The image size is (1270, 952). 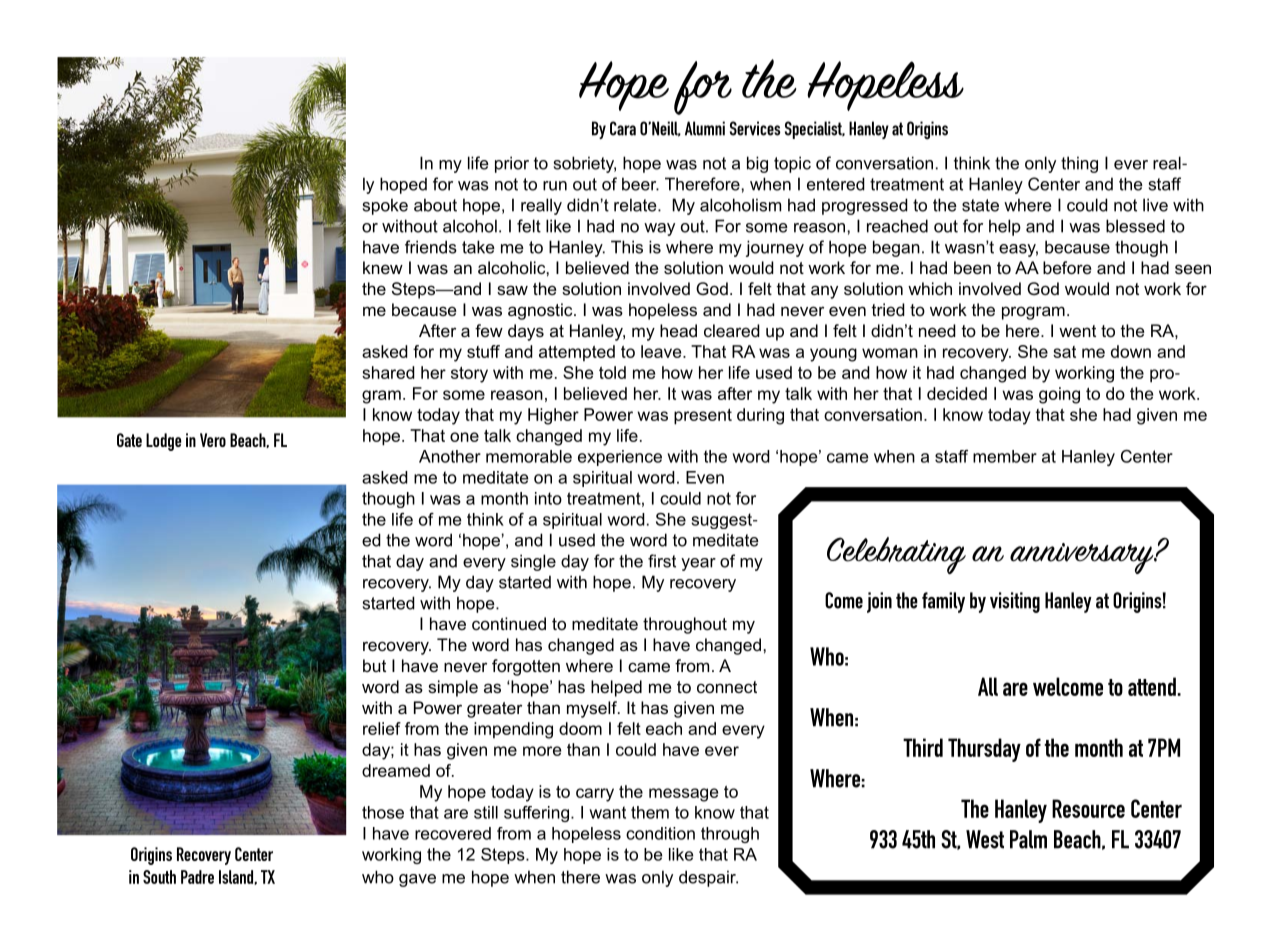 I want to click on member, so click(x=1005, y=456).
